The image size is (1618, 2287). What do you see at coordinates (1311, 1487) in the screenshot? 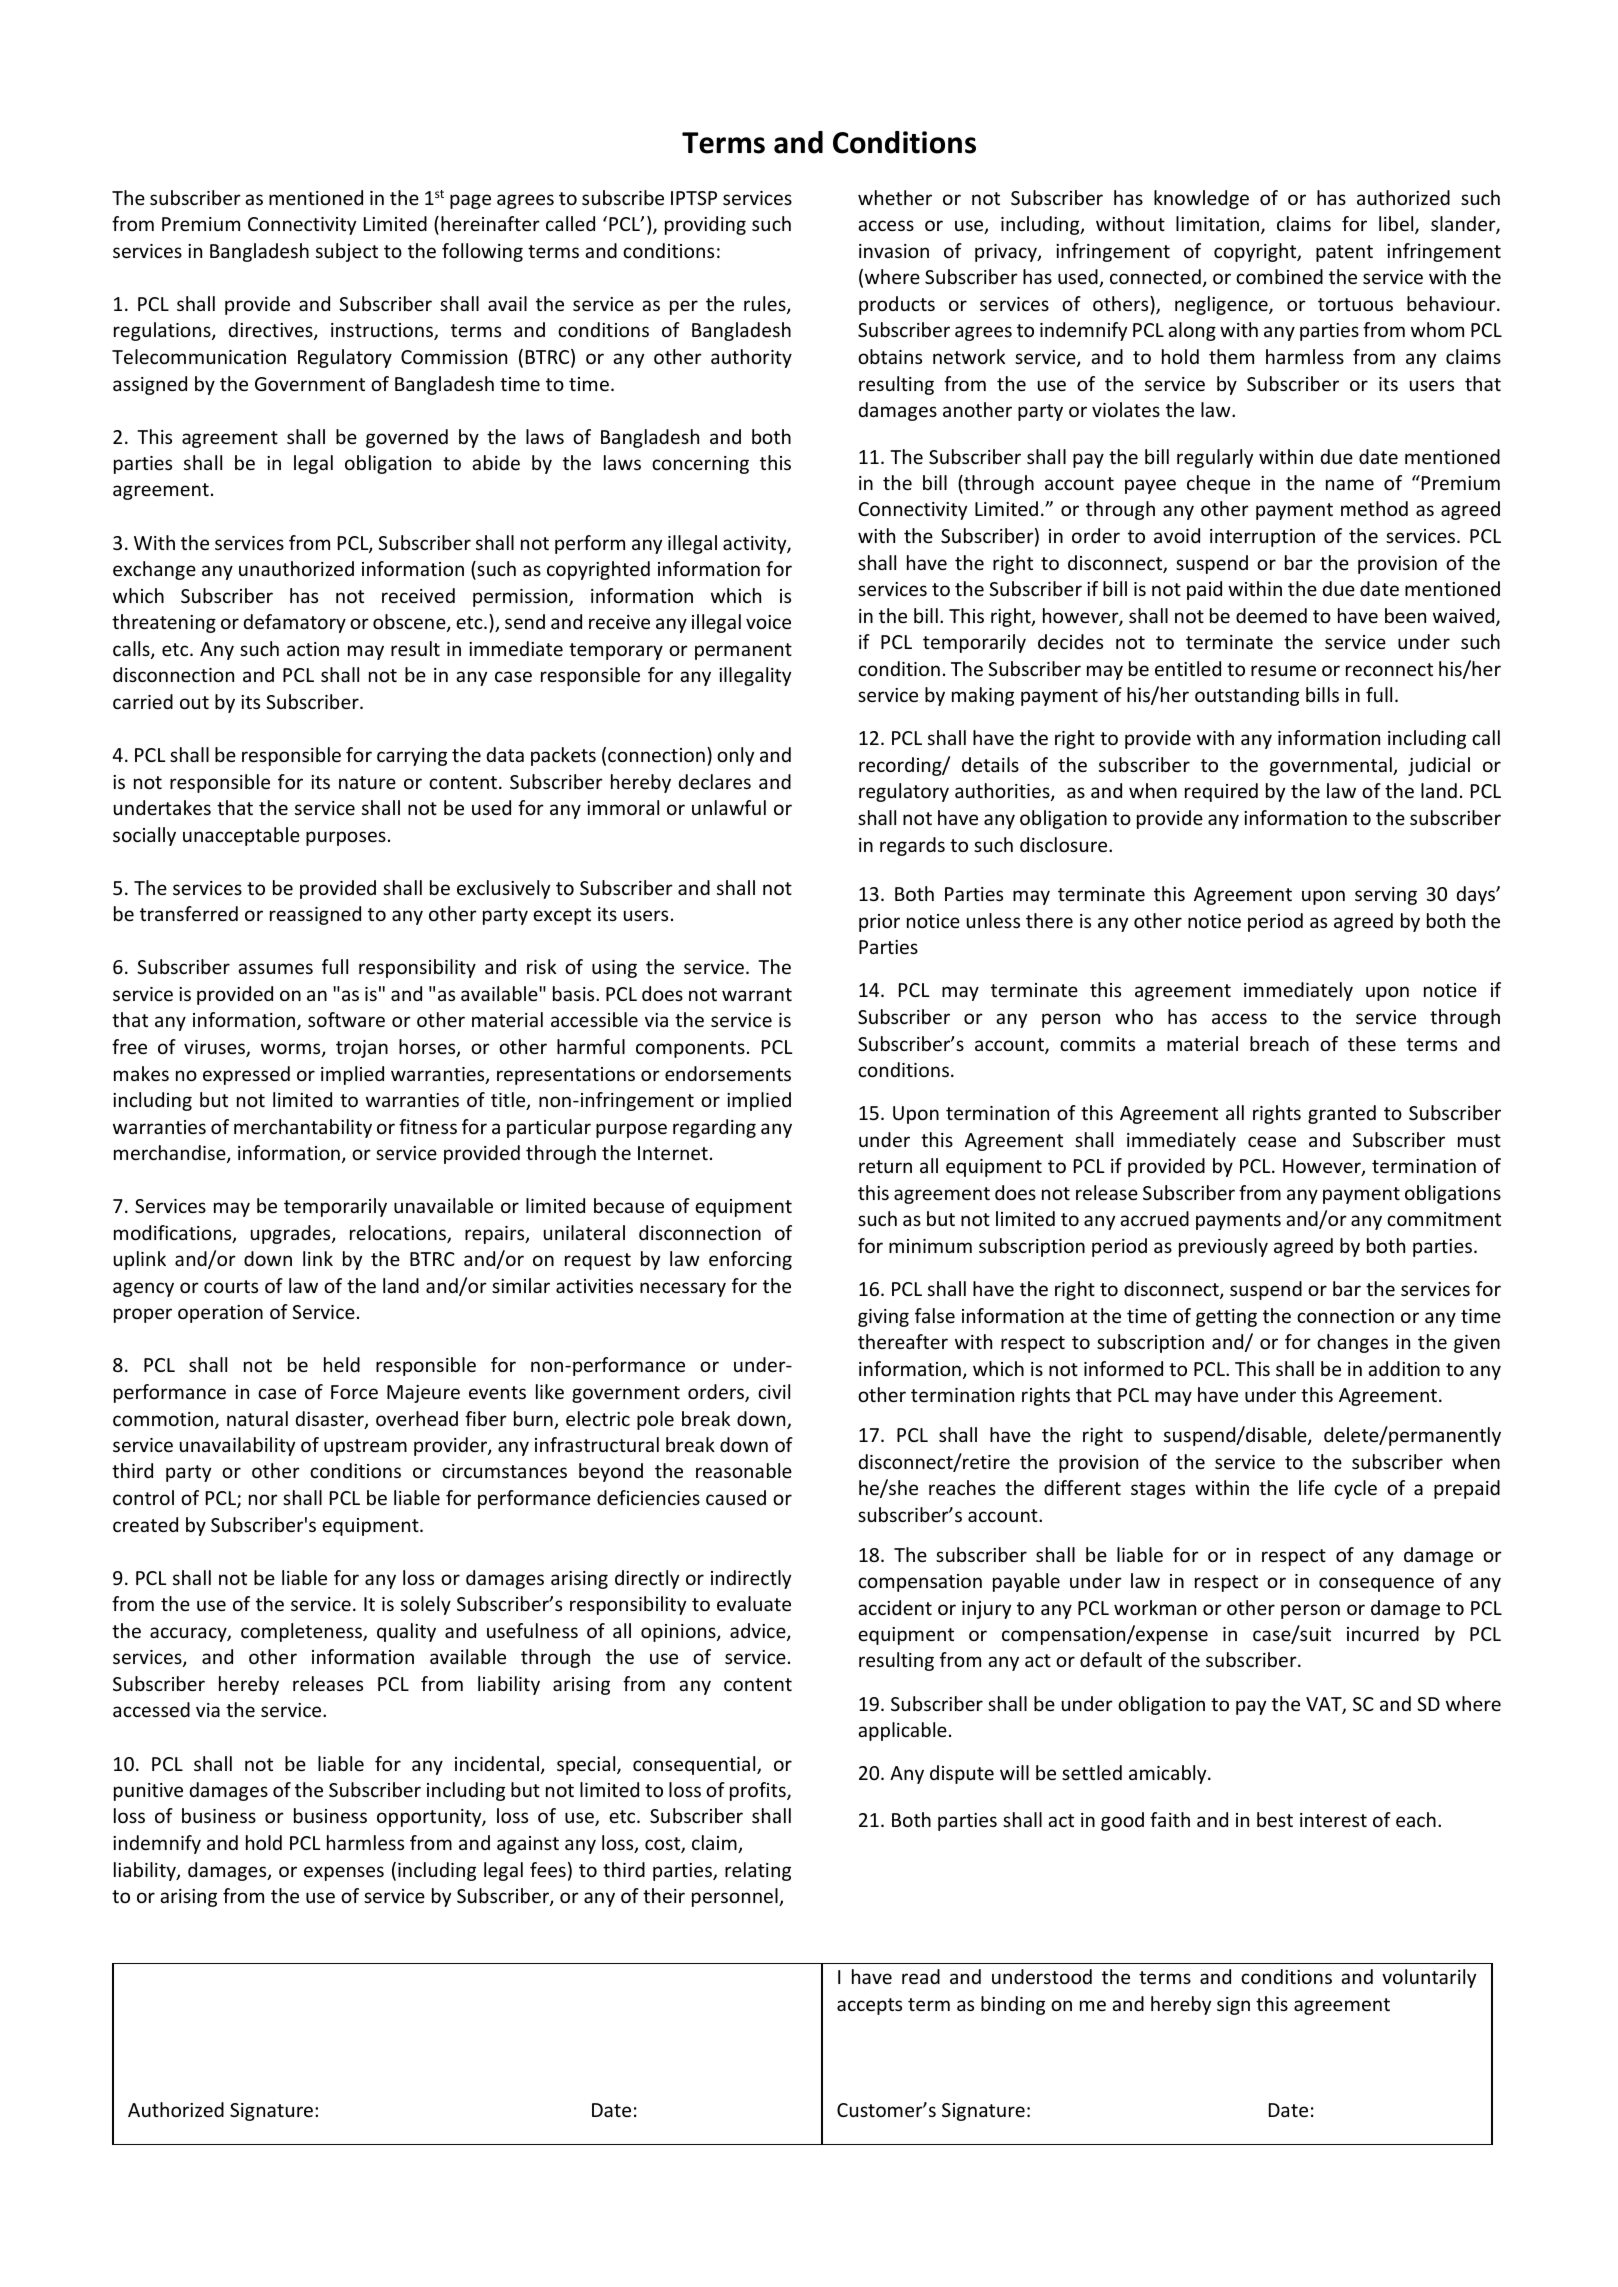
I see `life` at bounding box center [1311, 1487].
